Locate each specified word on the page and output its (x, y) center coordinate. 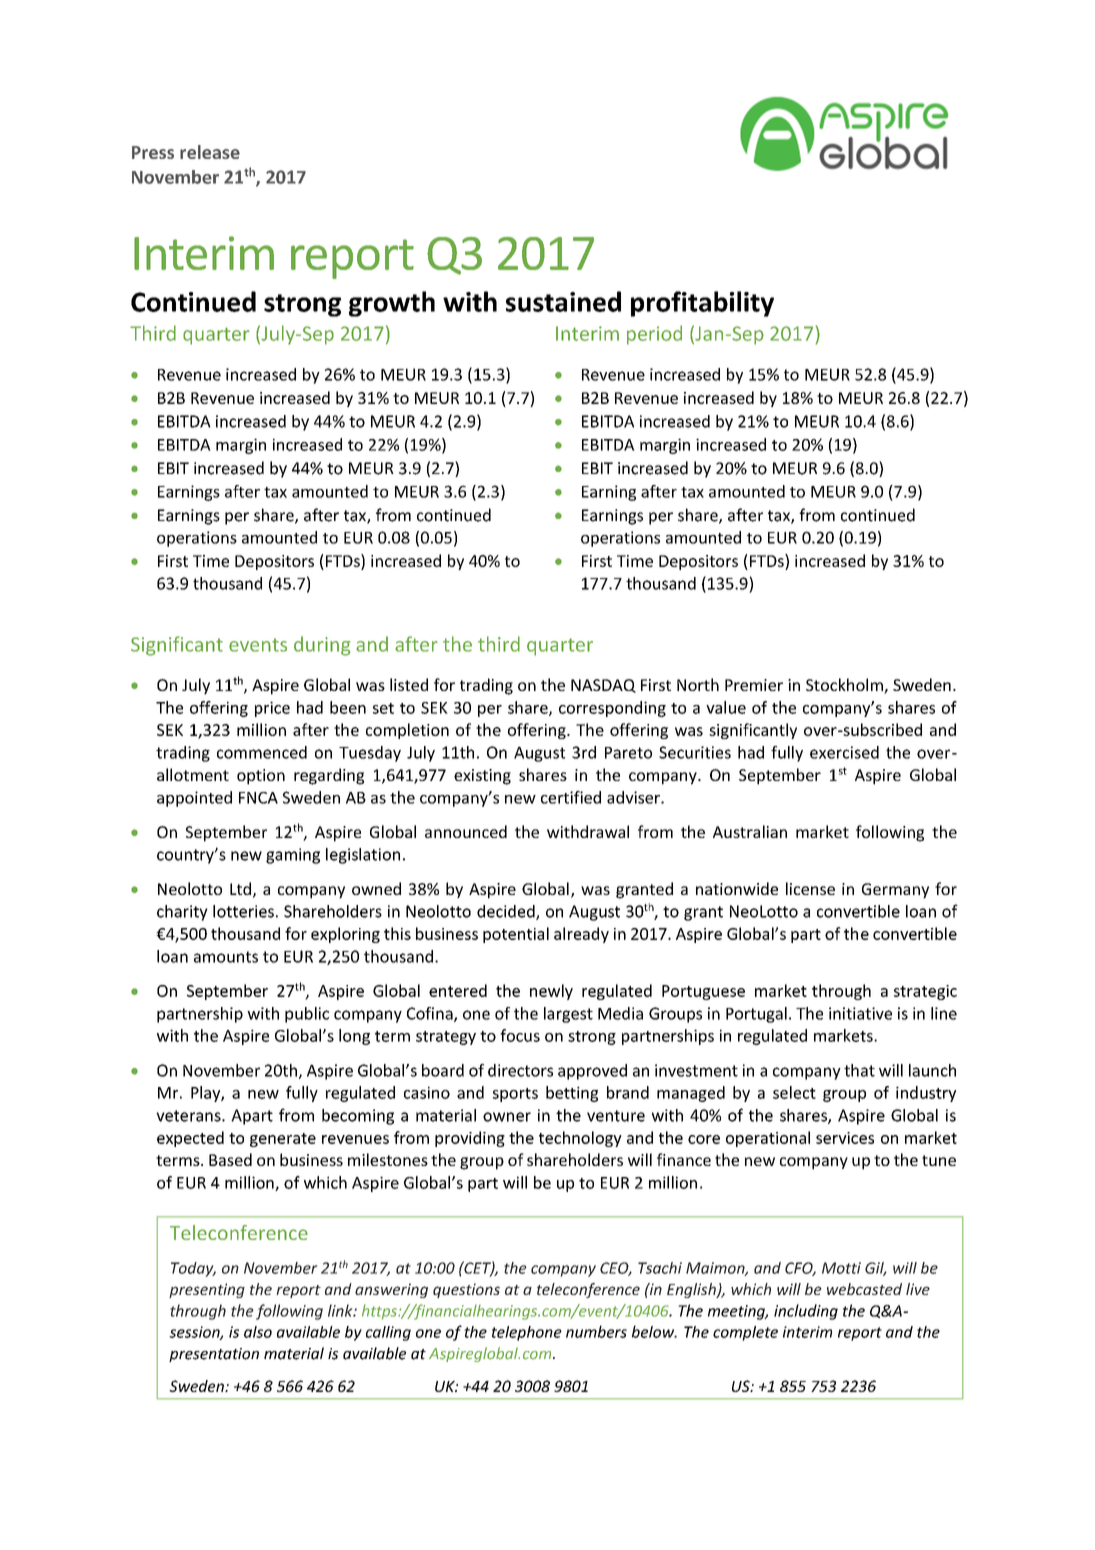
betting (572, 1094)
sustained (563, 301)
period (654, 335)
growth (392, 304)
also (258, 1332)
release (210, 152)
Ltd (240, 888)
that (859, 1070)
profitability (702, 304)
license (810, 888)
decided (507, 912)
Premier (754, 685)
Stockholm (845, 686)
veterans (189, 1116)
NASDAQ (603, 686)
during (322, 646)
